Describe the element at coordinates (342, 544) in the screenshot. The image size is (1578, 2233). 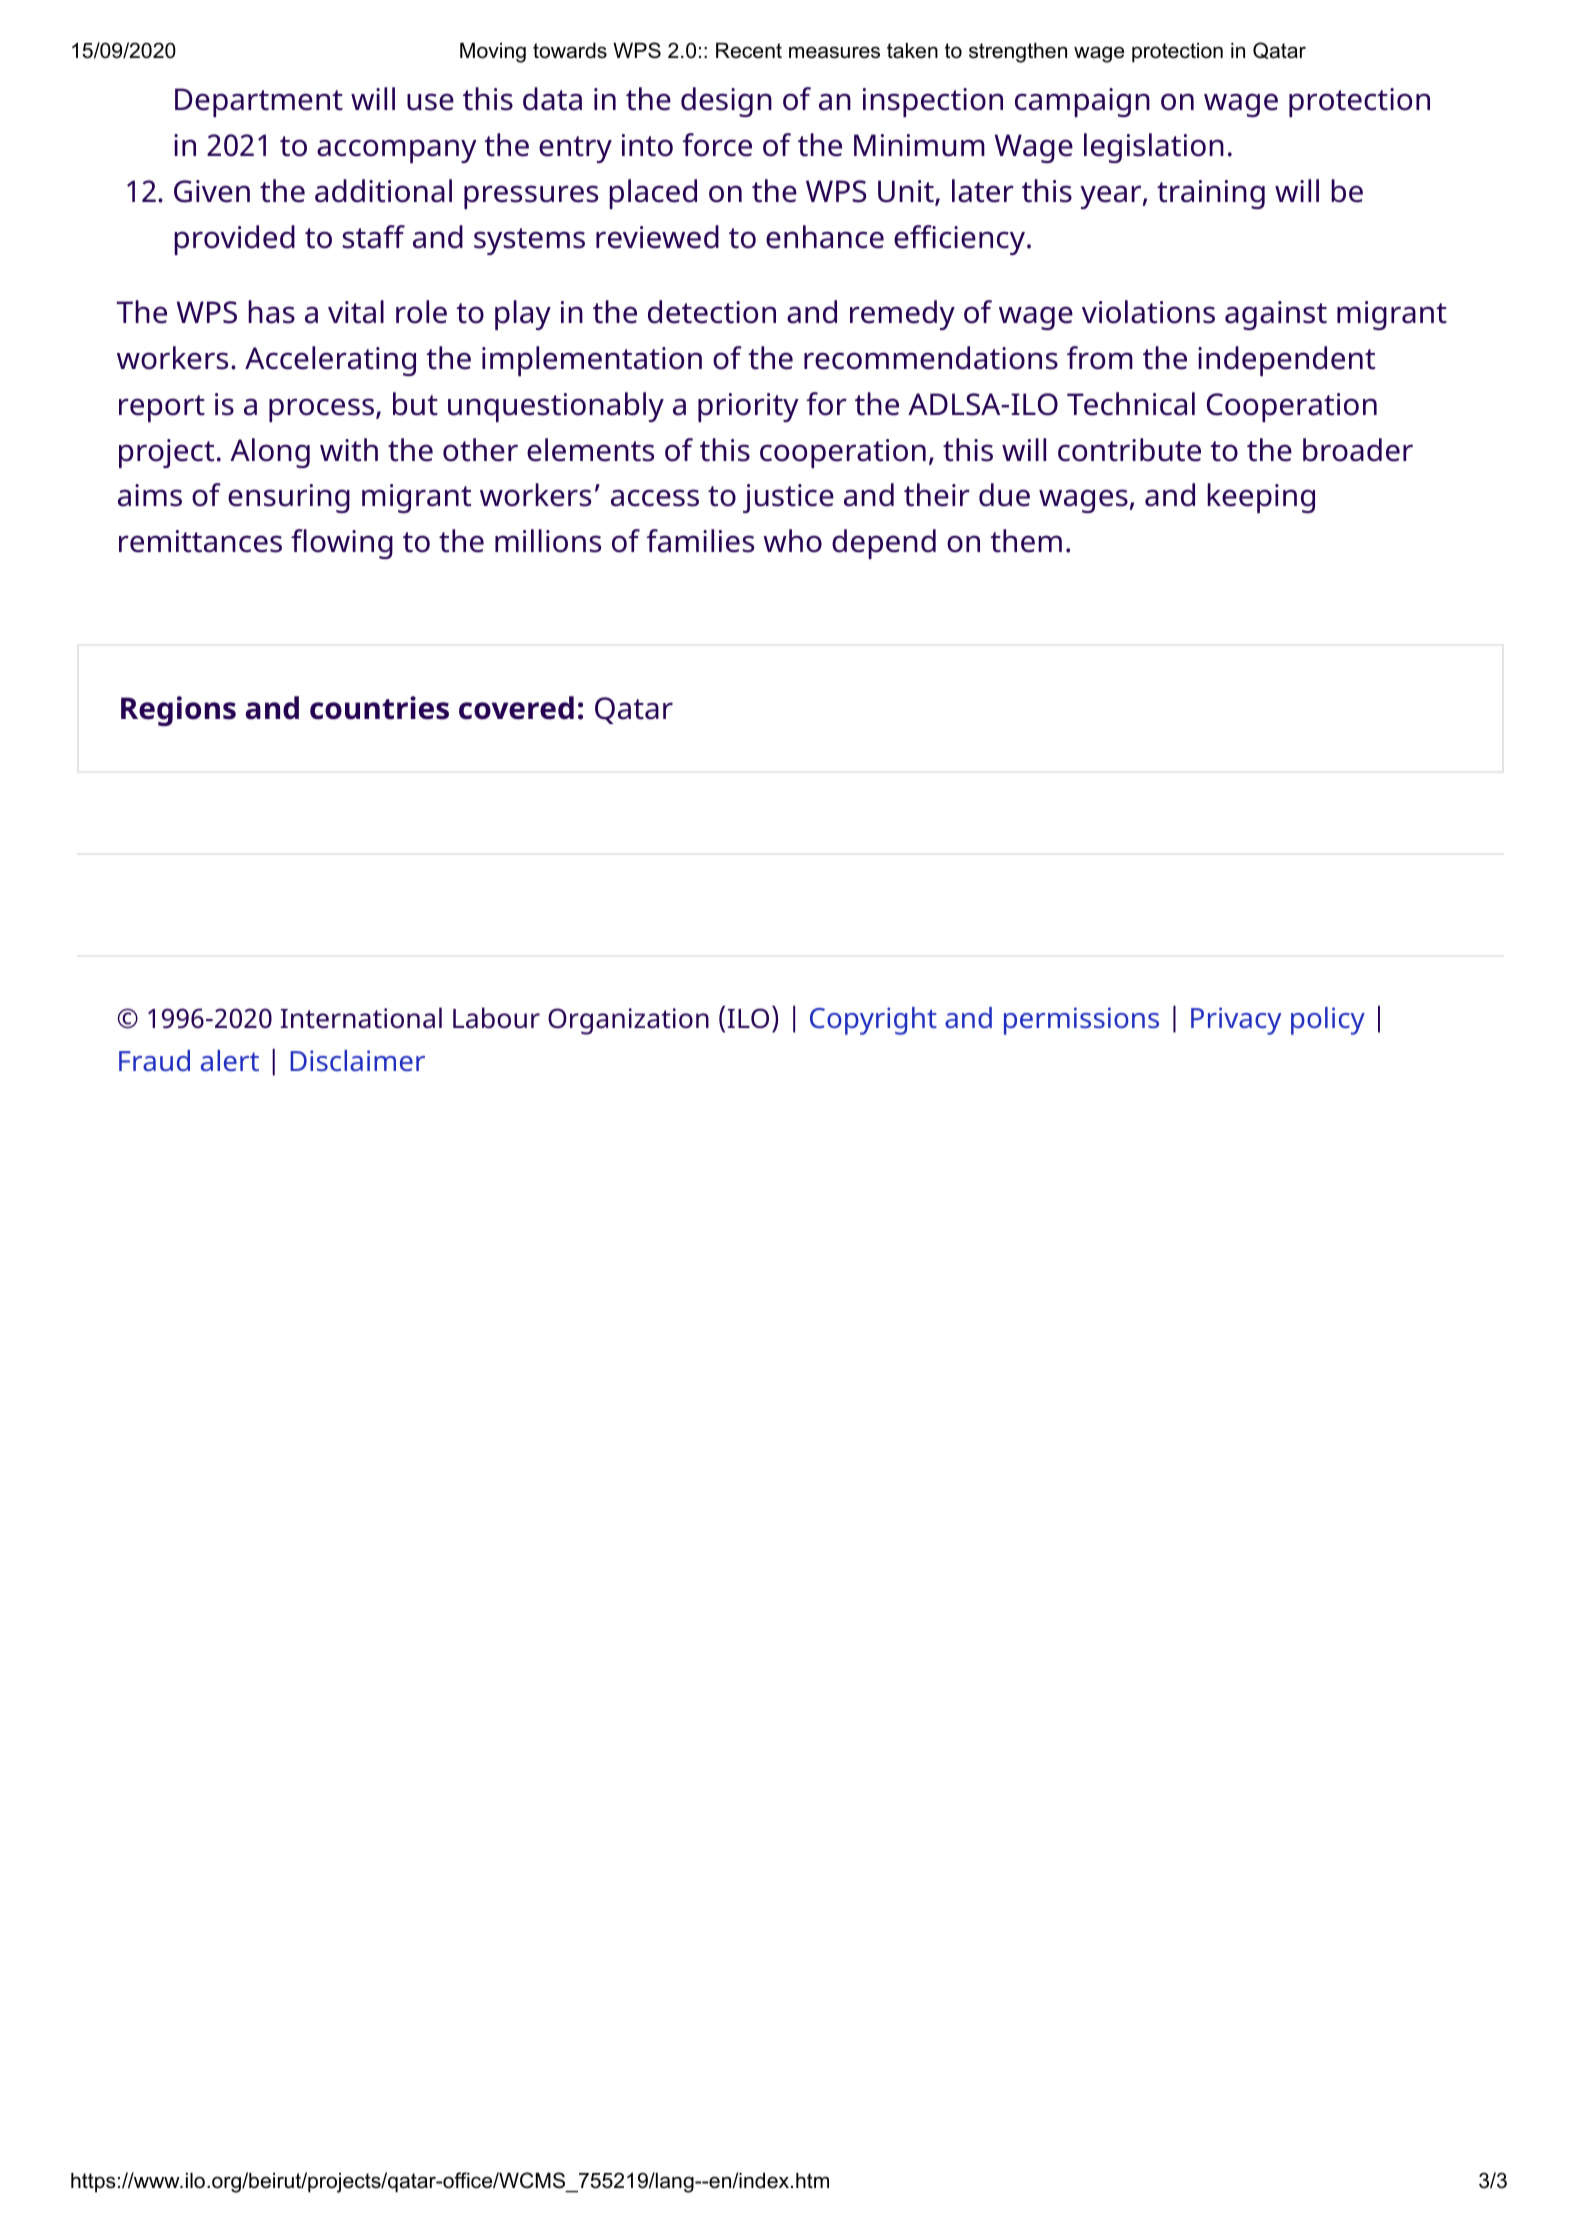
I see `flowing` at that location.
